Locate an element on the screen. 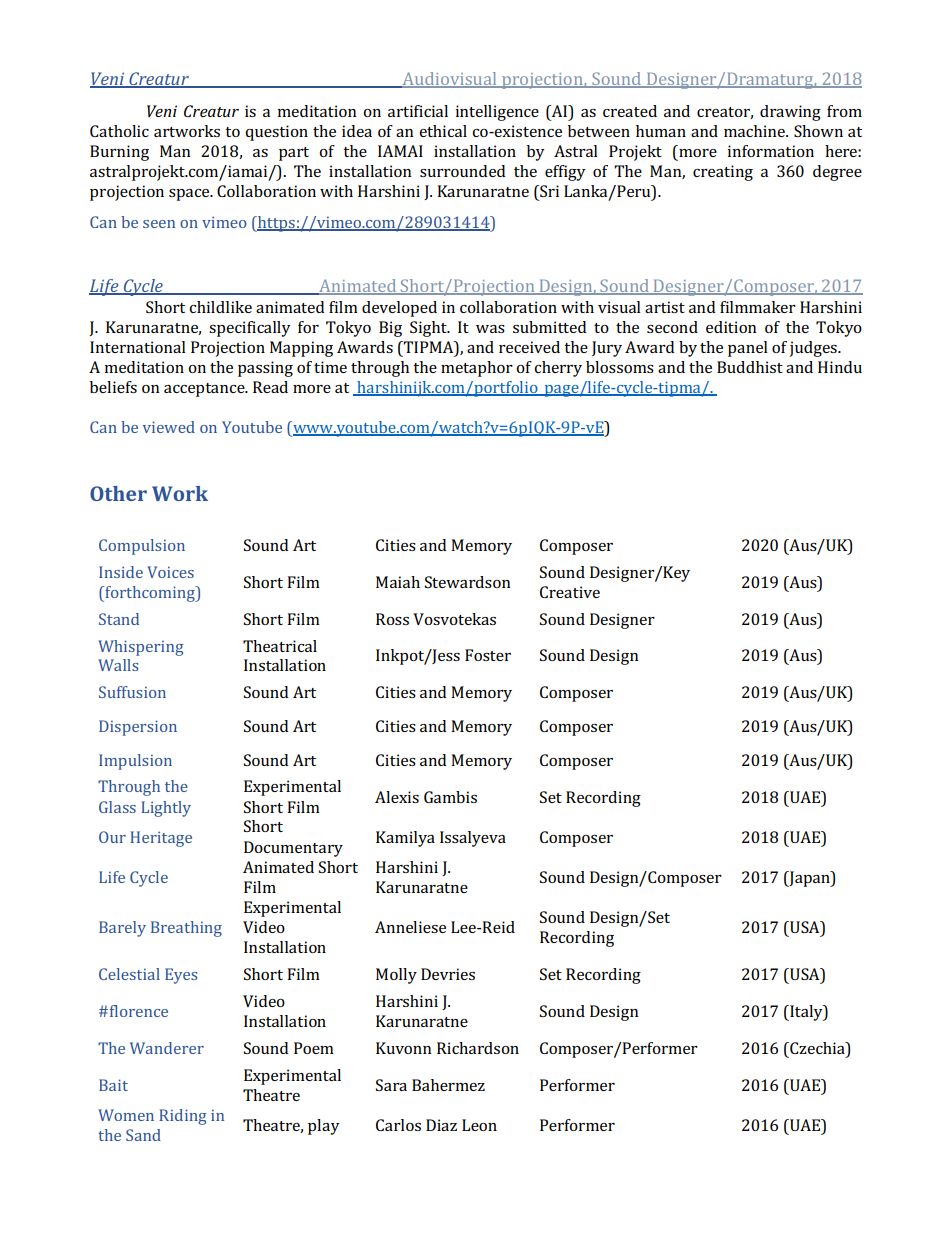 The width and height of the screenshot is (952, 1233). metaphor is located at coordinates (477, 369).
